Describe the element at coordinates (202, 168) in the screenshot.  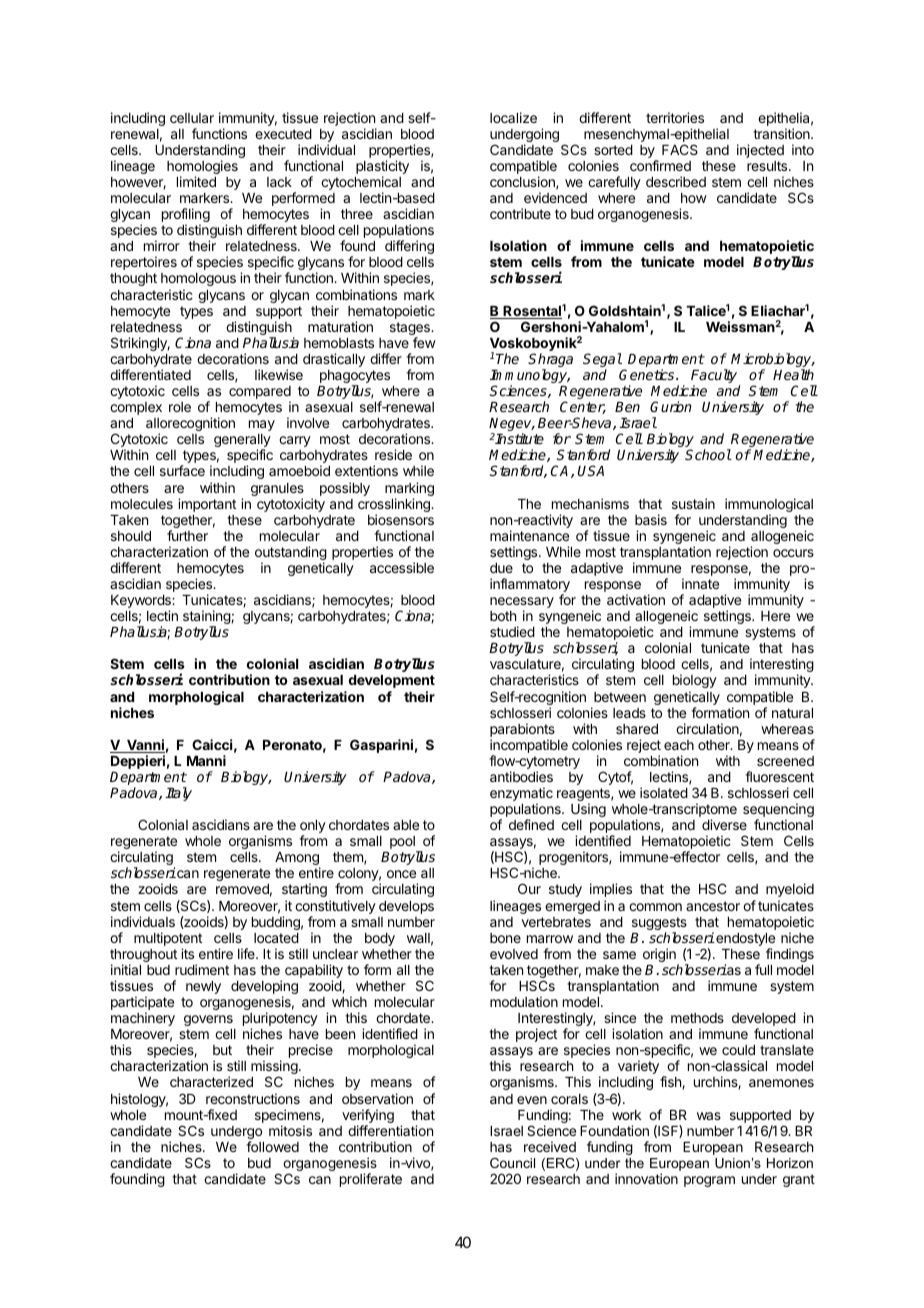
I see `homologies` at that location.
